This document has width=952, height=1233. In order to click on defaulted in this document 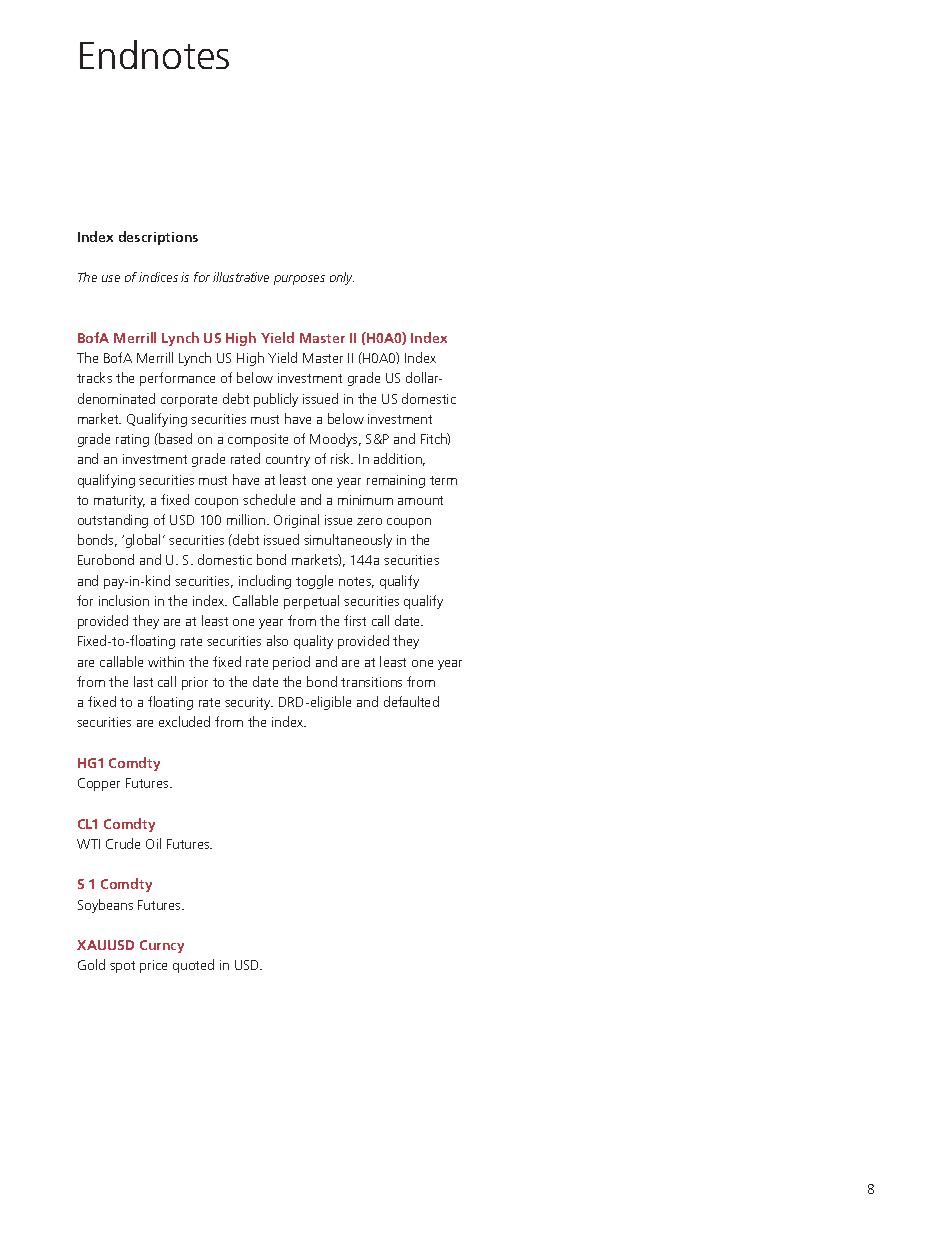, I will do `click(411, 701)`.
